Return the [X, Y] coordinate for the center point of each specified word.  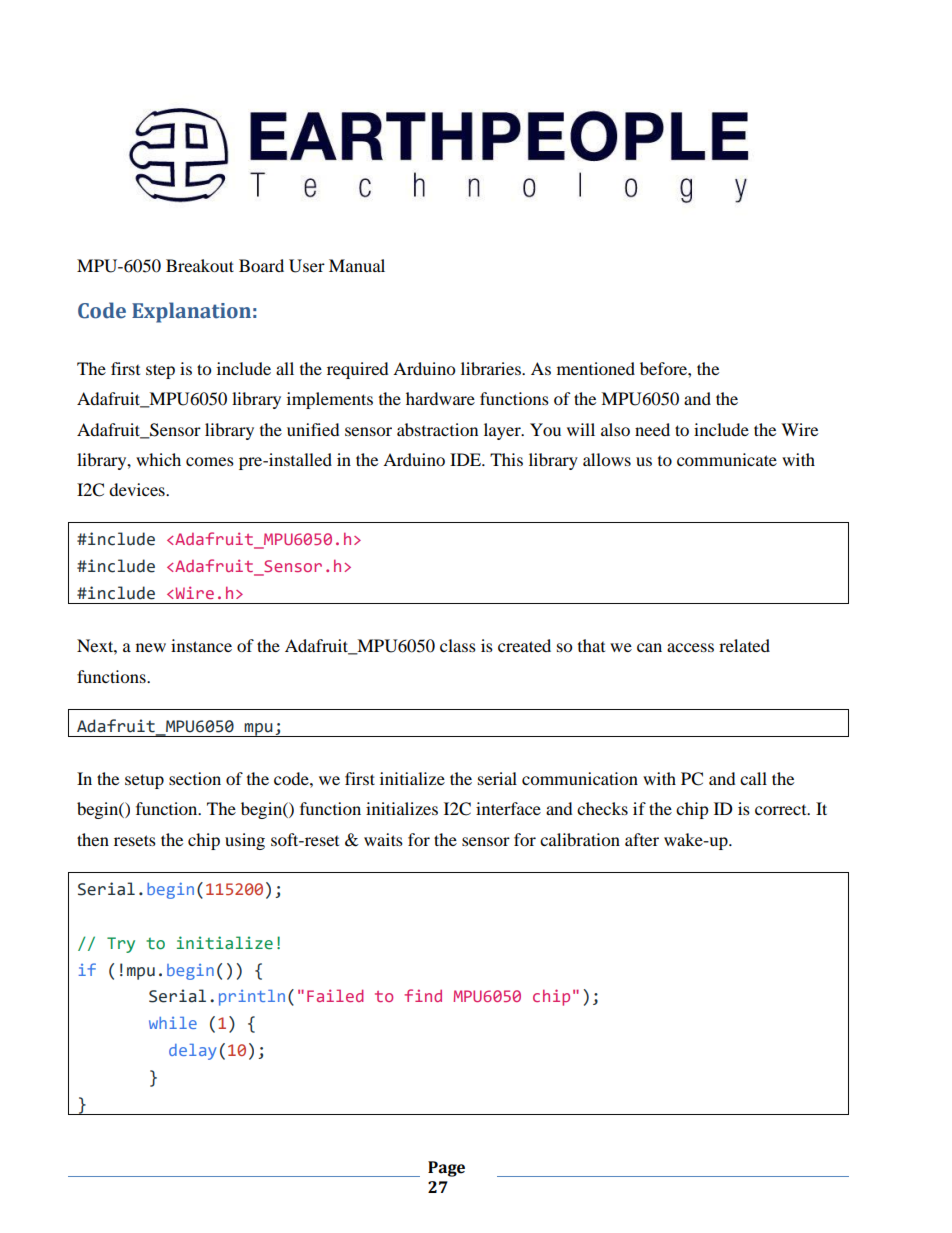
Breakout [200, 265]
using [245, 841]
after [642, 839]
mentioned [596, 368]
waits [383, 839]
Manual [357, 265]
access [690, 647]
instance [201, 645]
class [458, 645]
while [173, 1023]
